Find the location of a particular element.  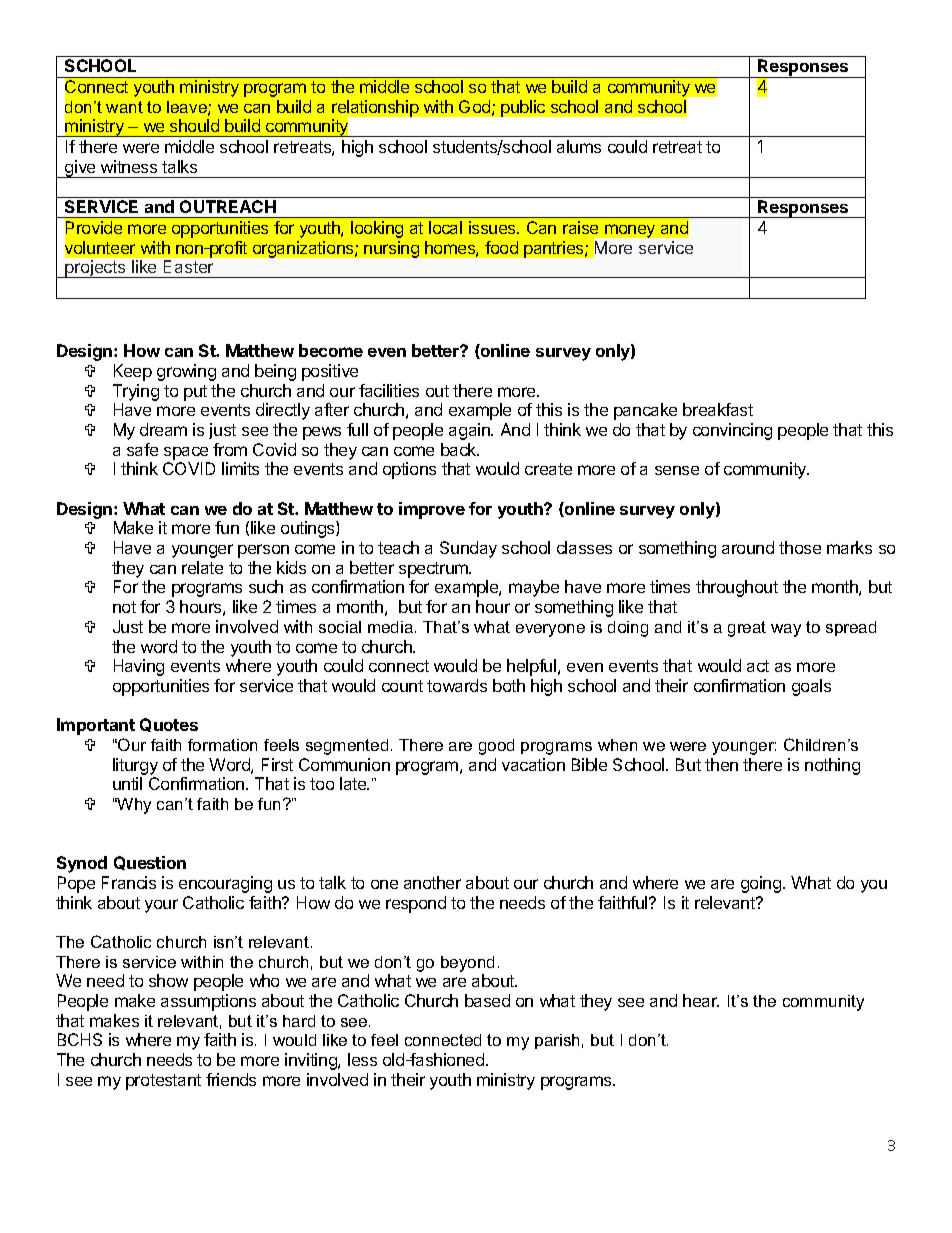

public is located at coordinates (523, 108).
